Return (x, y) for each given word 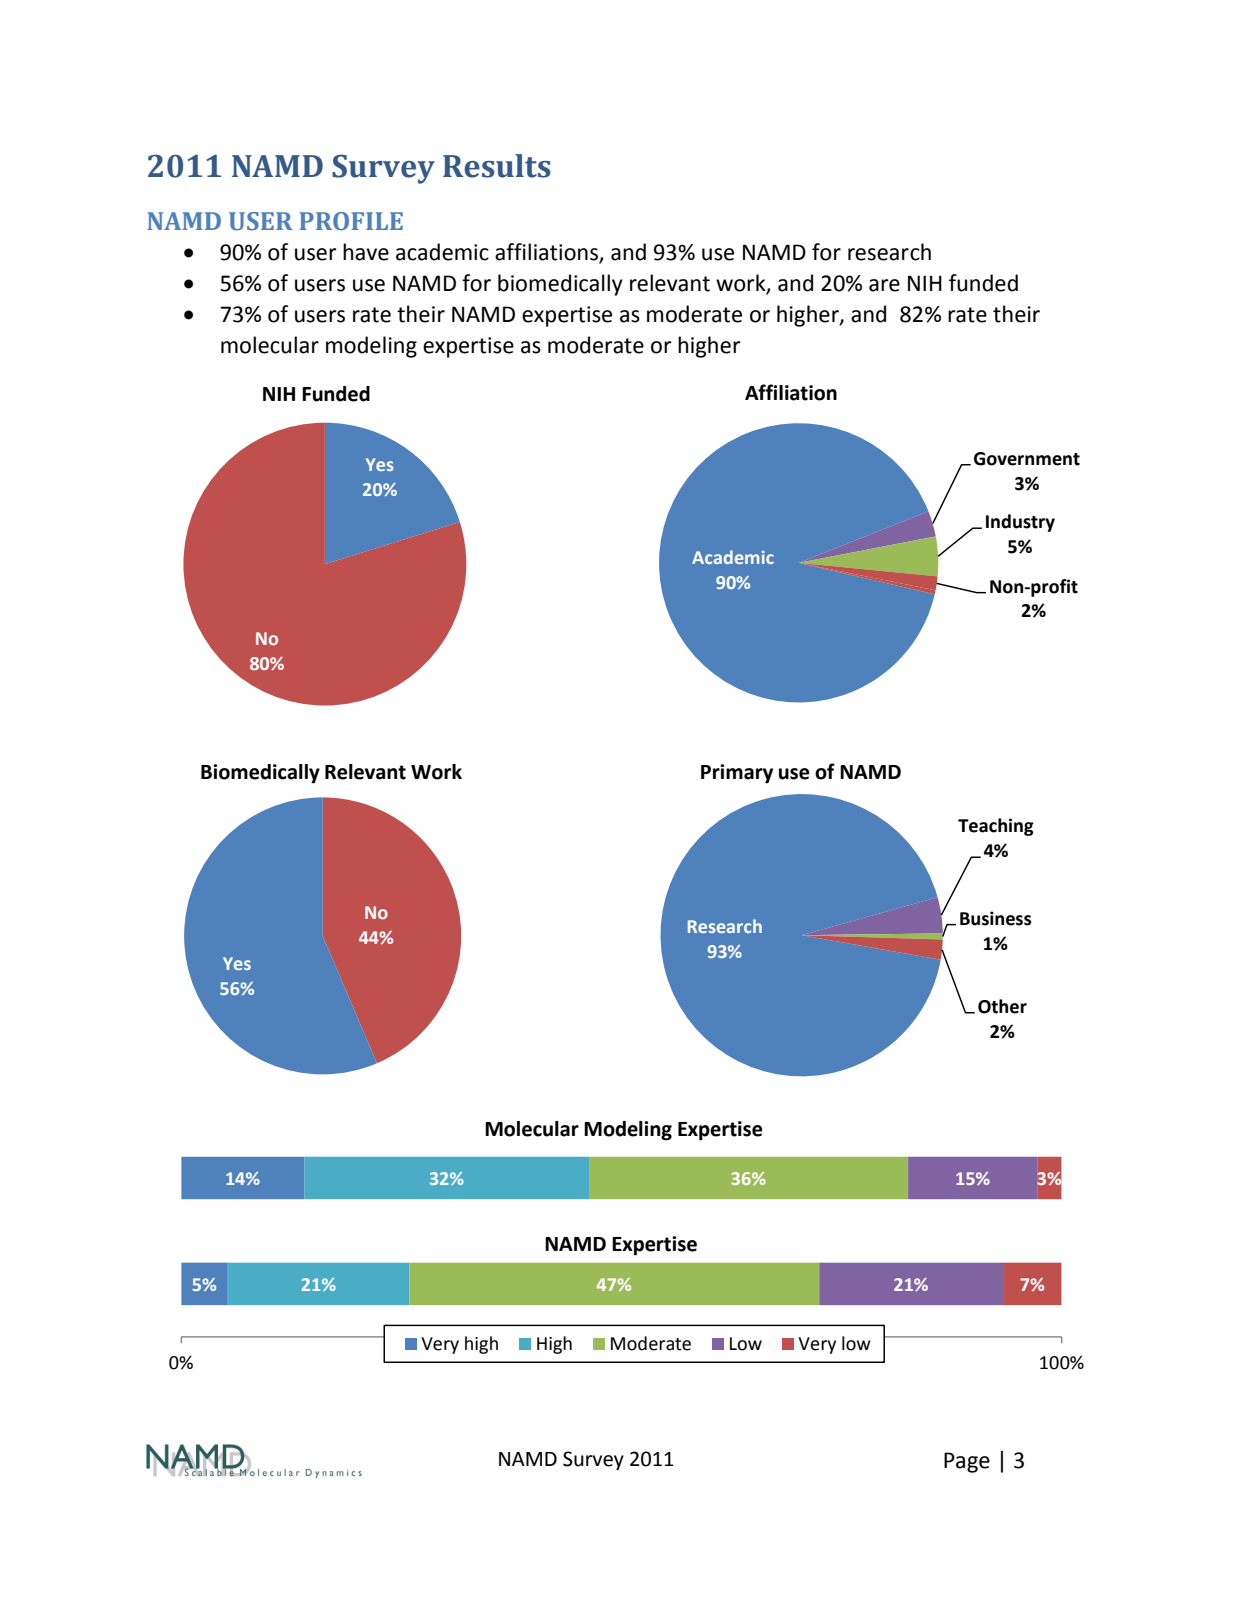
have (366, 252)
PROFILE (351, 221)
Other (1002, 1006)
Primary (737, 774)
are (884, 285)
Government (1027, 459)
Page (967, 1462)
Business (996, 918)
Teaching (996, 827)
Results (497, 166)
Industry (1020, 523)
